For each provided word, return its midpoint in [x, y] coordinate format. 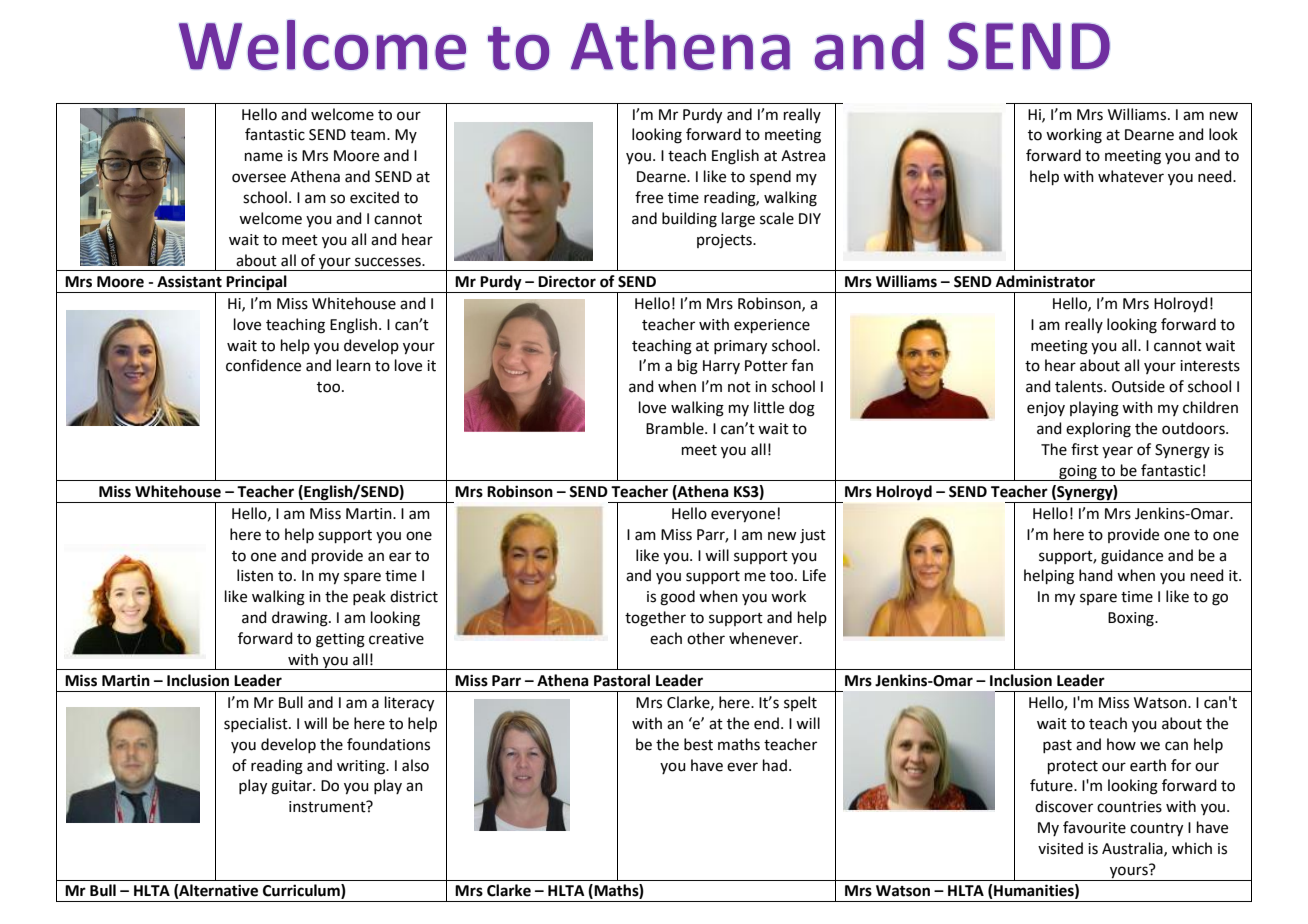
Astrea [803, 156]
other [706, 638]
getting [340, 640]
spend [770, 177]
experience [772, 326]
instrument [328, 806]
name [264, 157]
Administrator [1045, 281]
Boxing [1132, 619]
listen [255, 575]
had [775, 765]
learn [354, 365]
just [813, 536]
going [1078, 473]
